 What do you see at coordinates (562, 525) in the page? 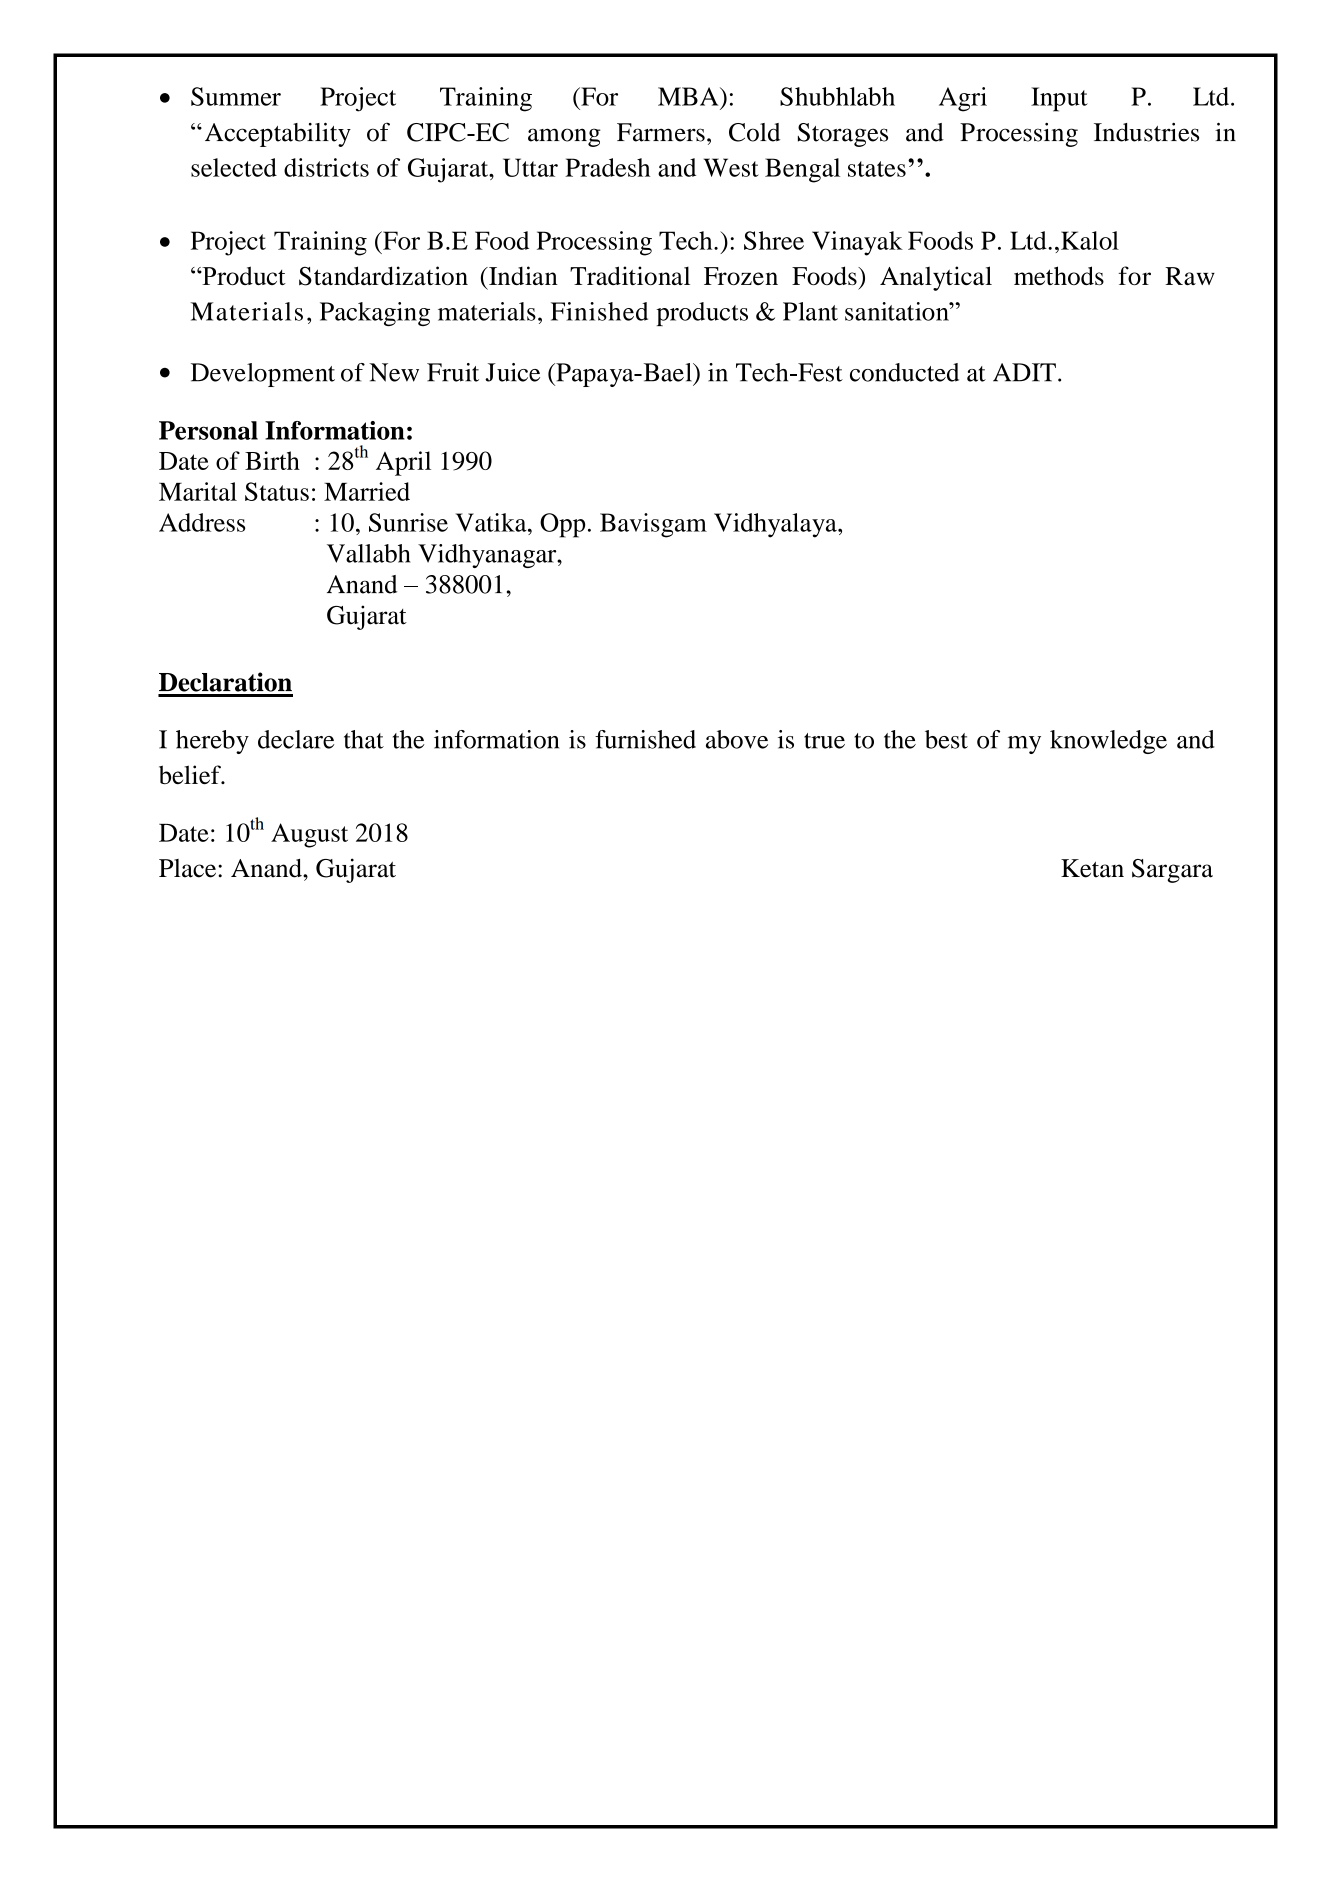
I see `Opp` at bounding box center [562, 525].
